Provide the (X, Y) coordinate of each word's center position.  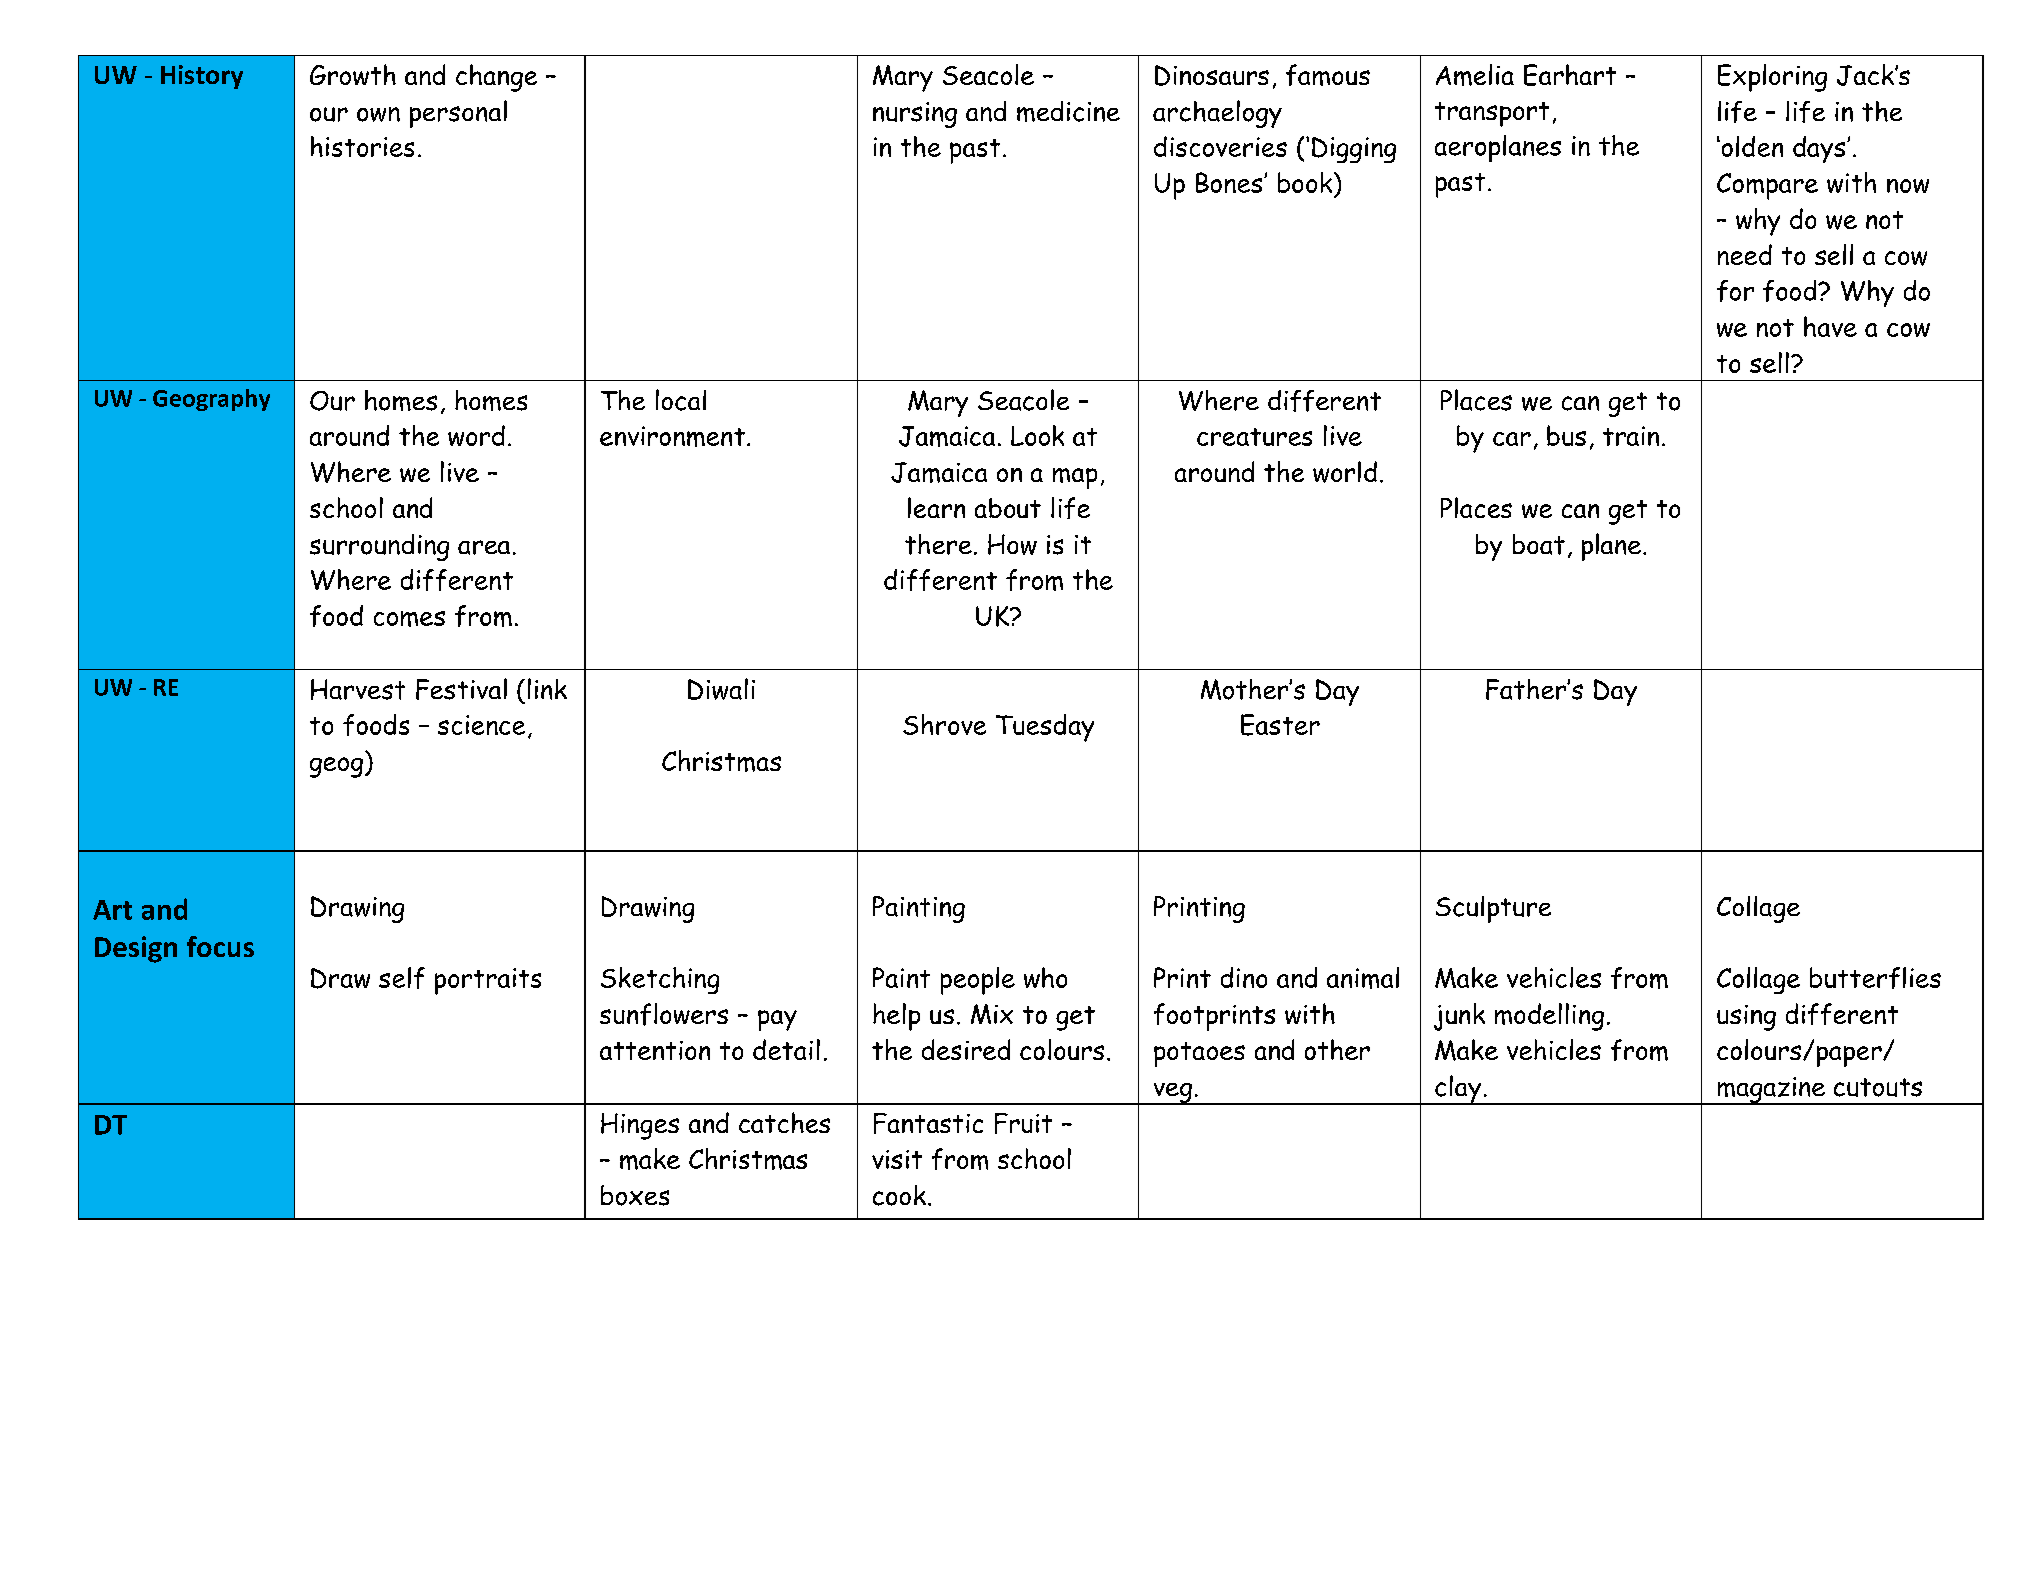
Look (1037, 435)
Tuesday (1045, 728)
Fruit (1023, 1123)
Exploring (1772, 78)
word (476, 435)
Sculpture (1493, 909)
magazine (1771, 1091)
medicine (1068, 111)
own (378, 114)
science (481, 725)
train (1631, 436)
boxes (635, 1195)
